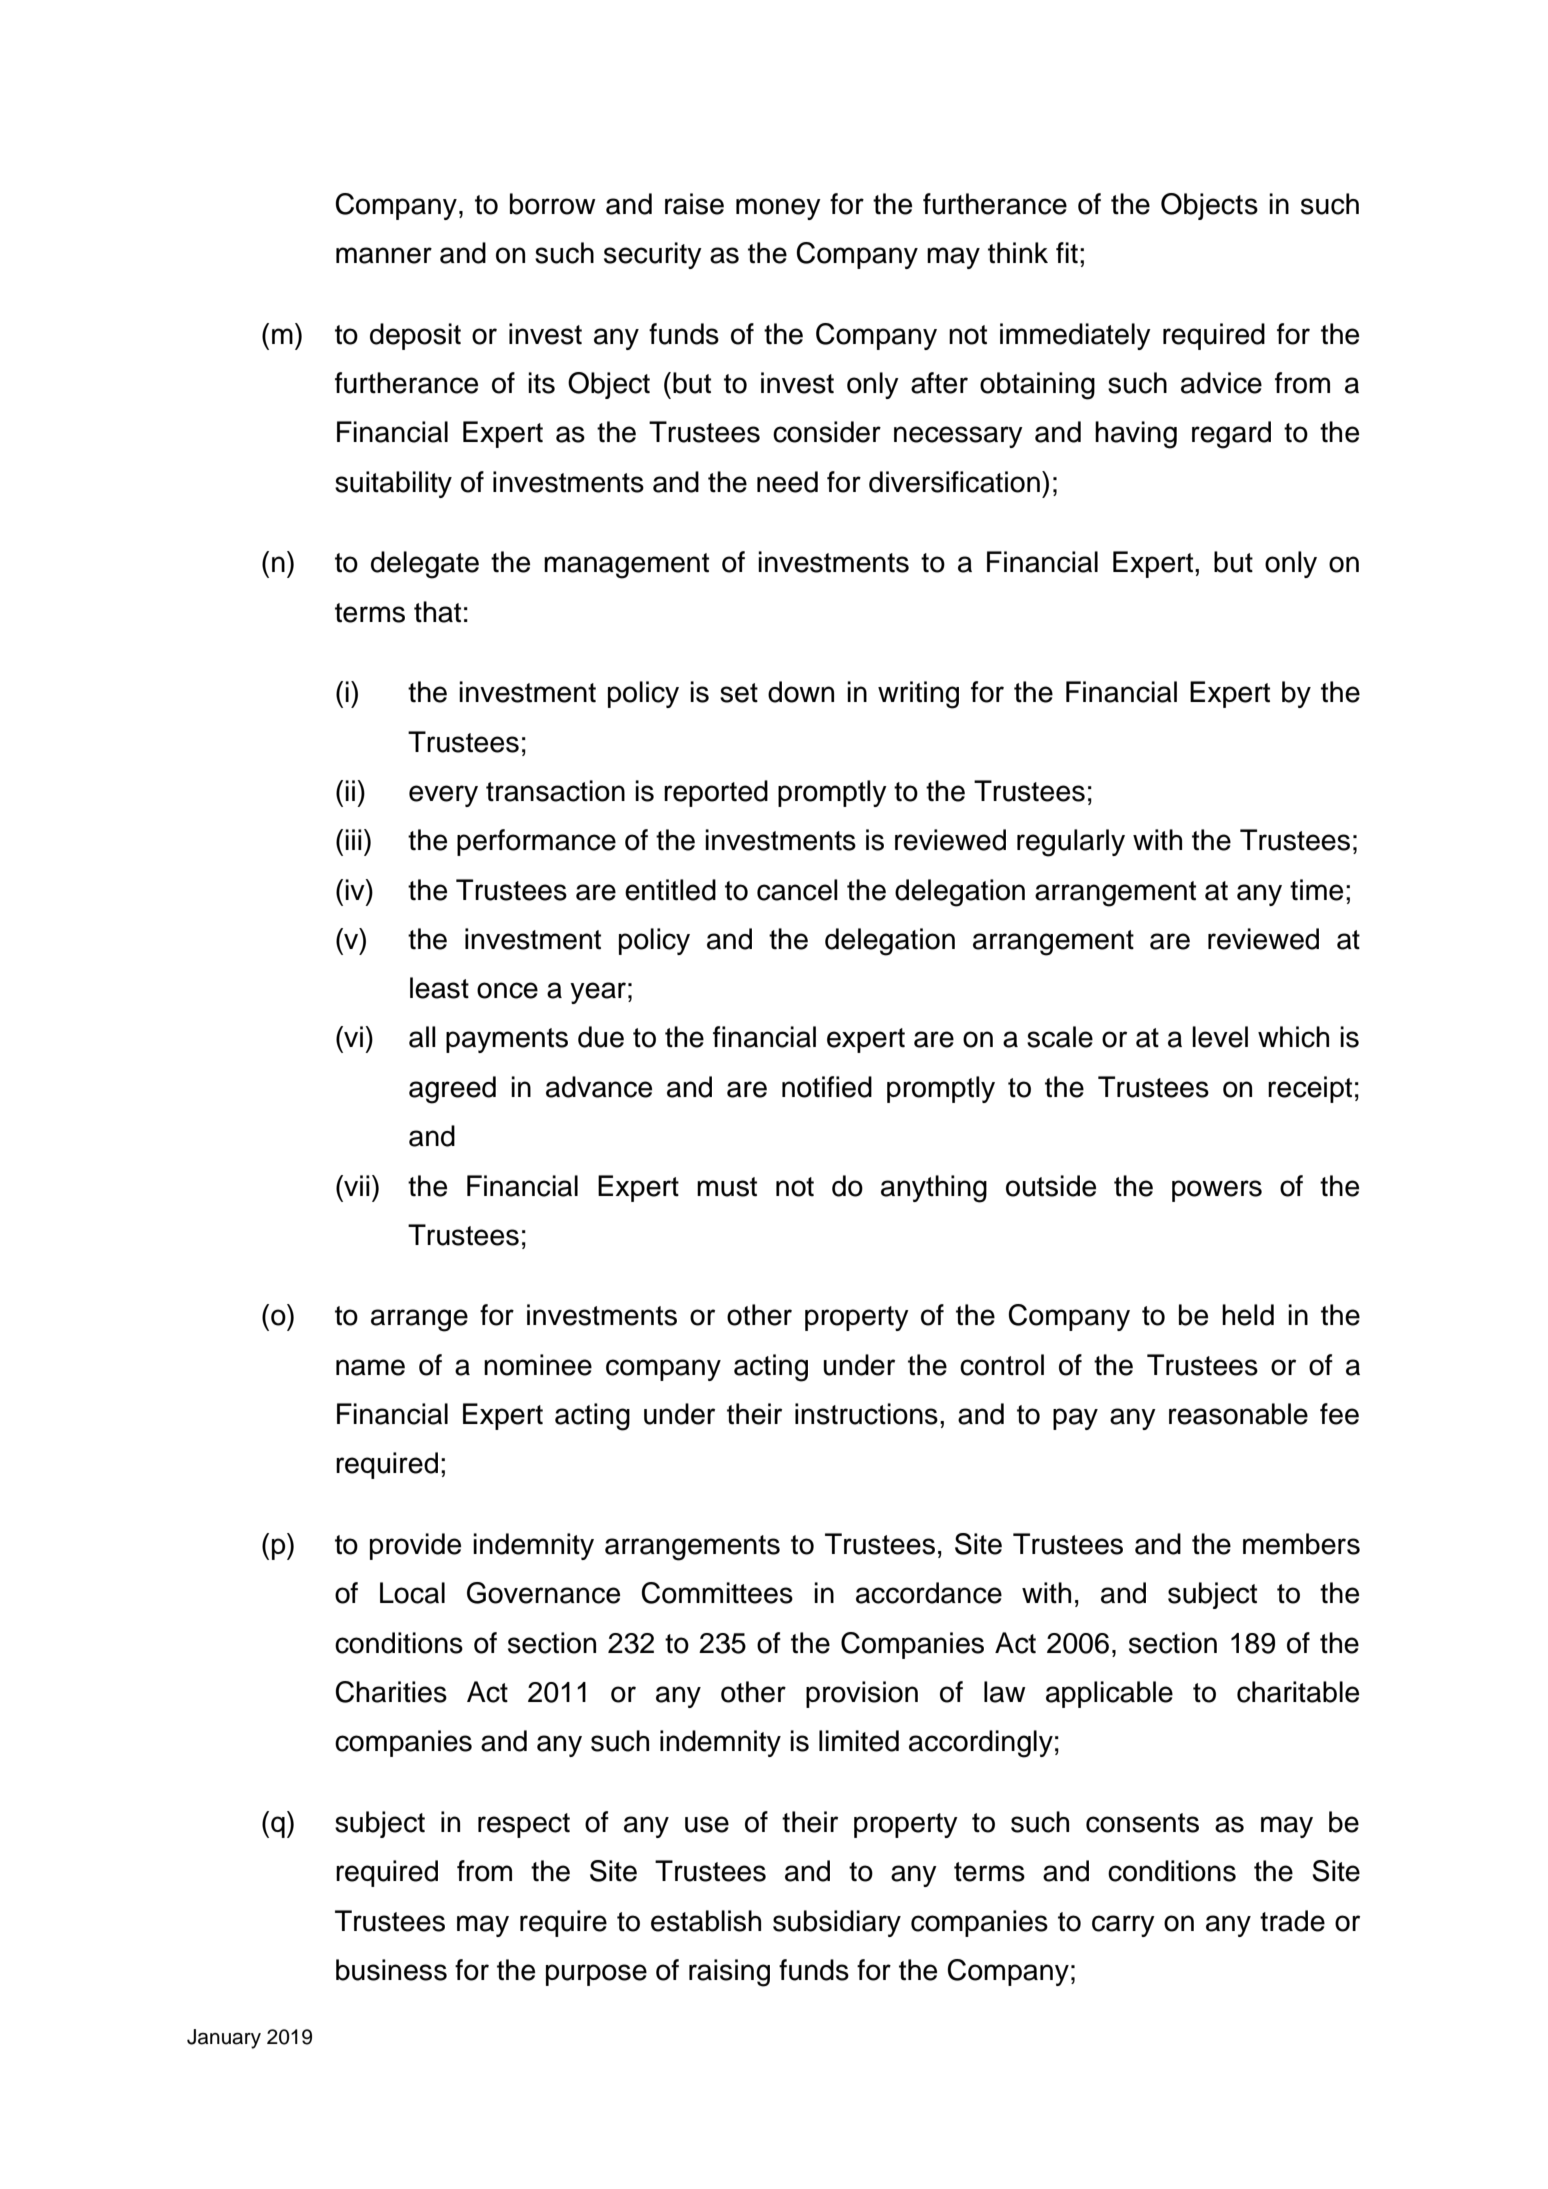 The image size is (1548, 2189). I want to click on time, so click(1316, 890).
